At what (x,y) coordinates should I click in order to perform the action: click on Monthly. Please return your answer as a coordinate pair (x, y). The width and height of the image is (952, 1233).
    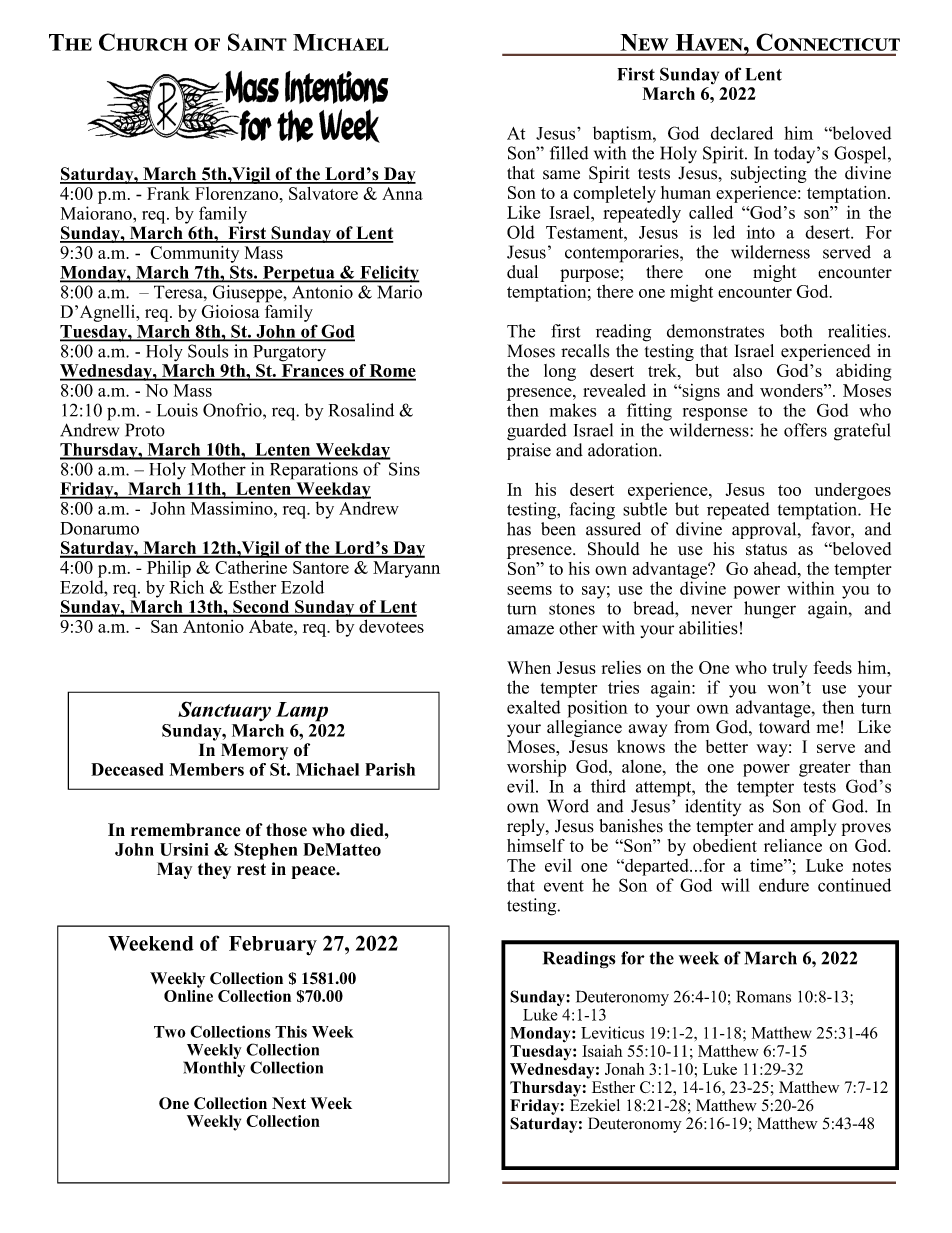
    Looking at the image, I should click on (214, 1069).
